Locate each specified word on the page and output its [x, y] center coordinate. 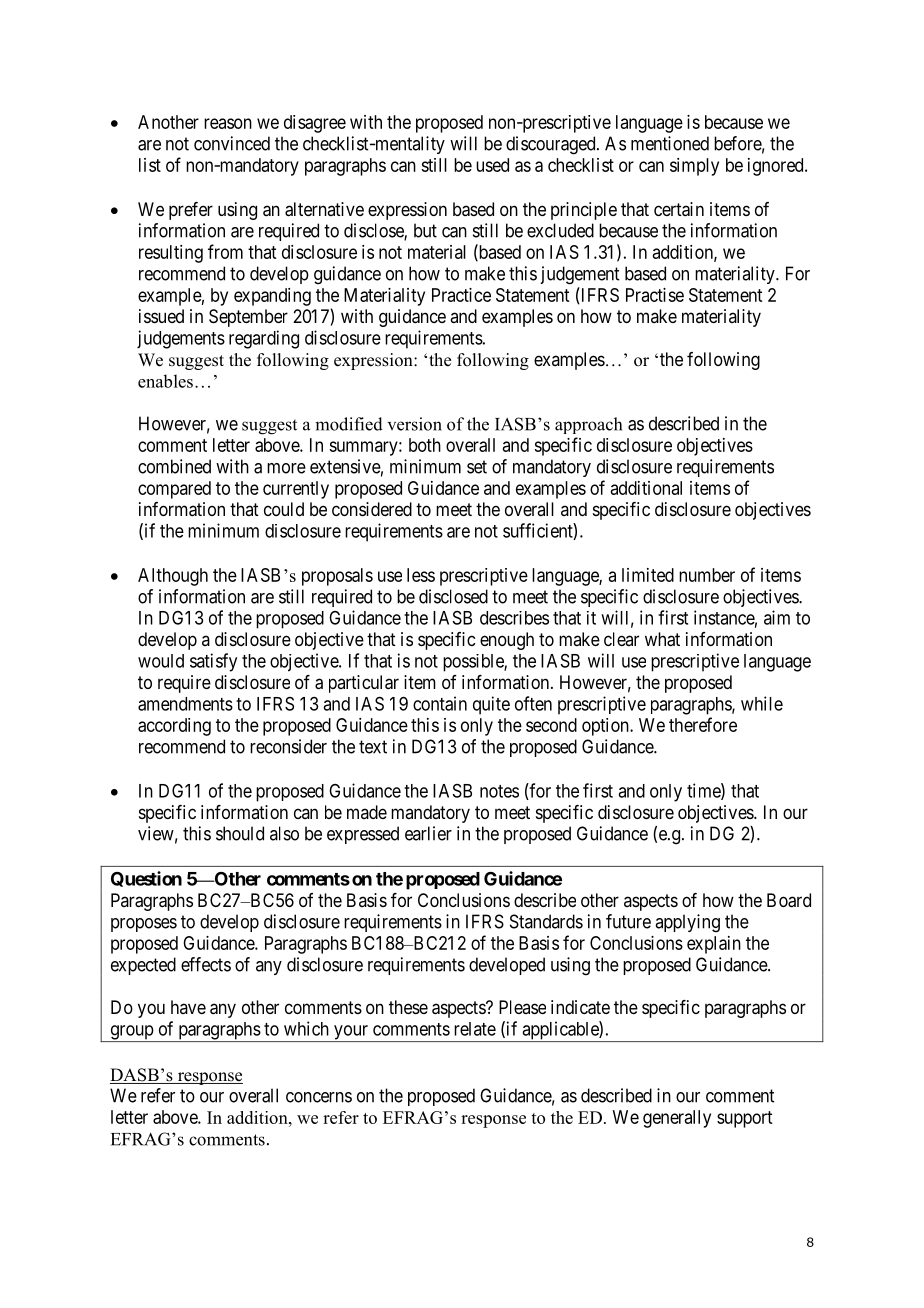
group [131, 1033]
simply [694, 167]
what [662, 639]
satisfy [213, 662]
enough [507, 641]
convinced [232, 143]
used [492, 165]
